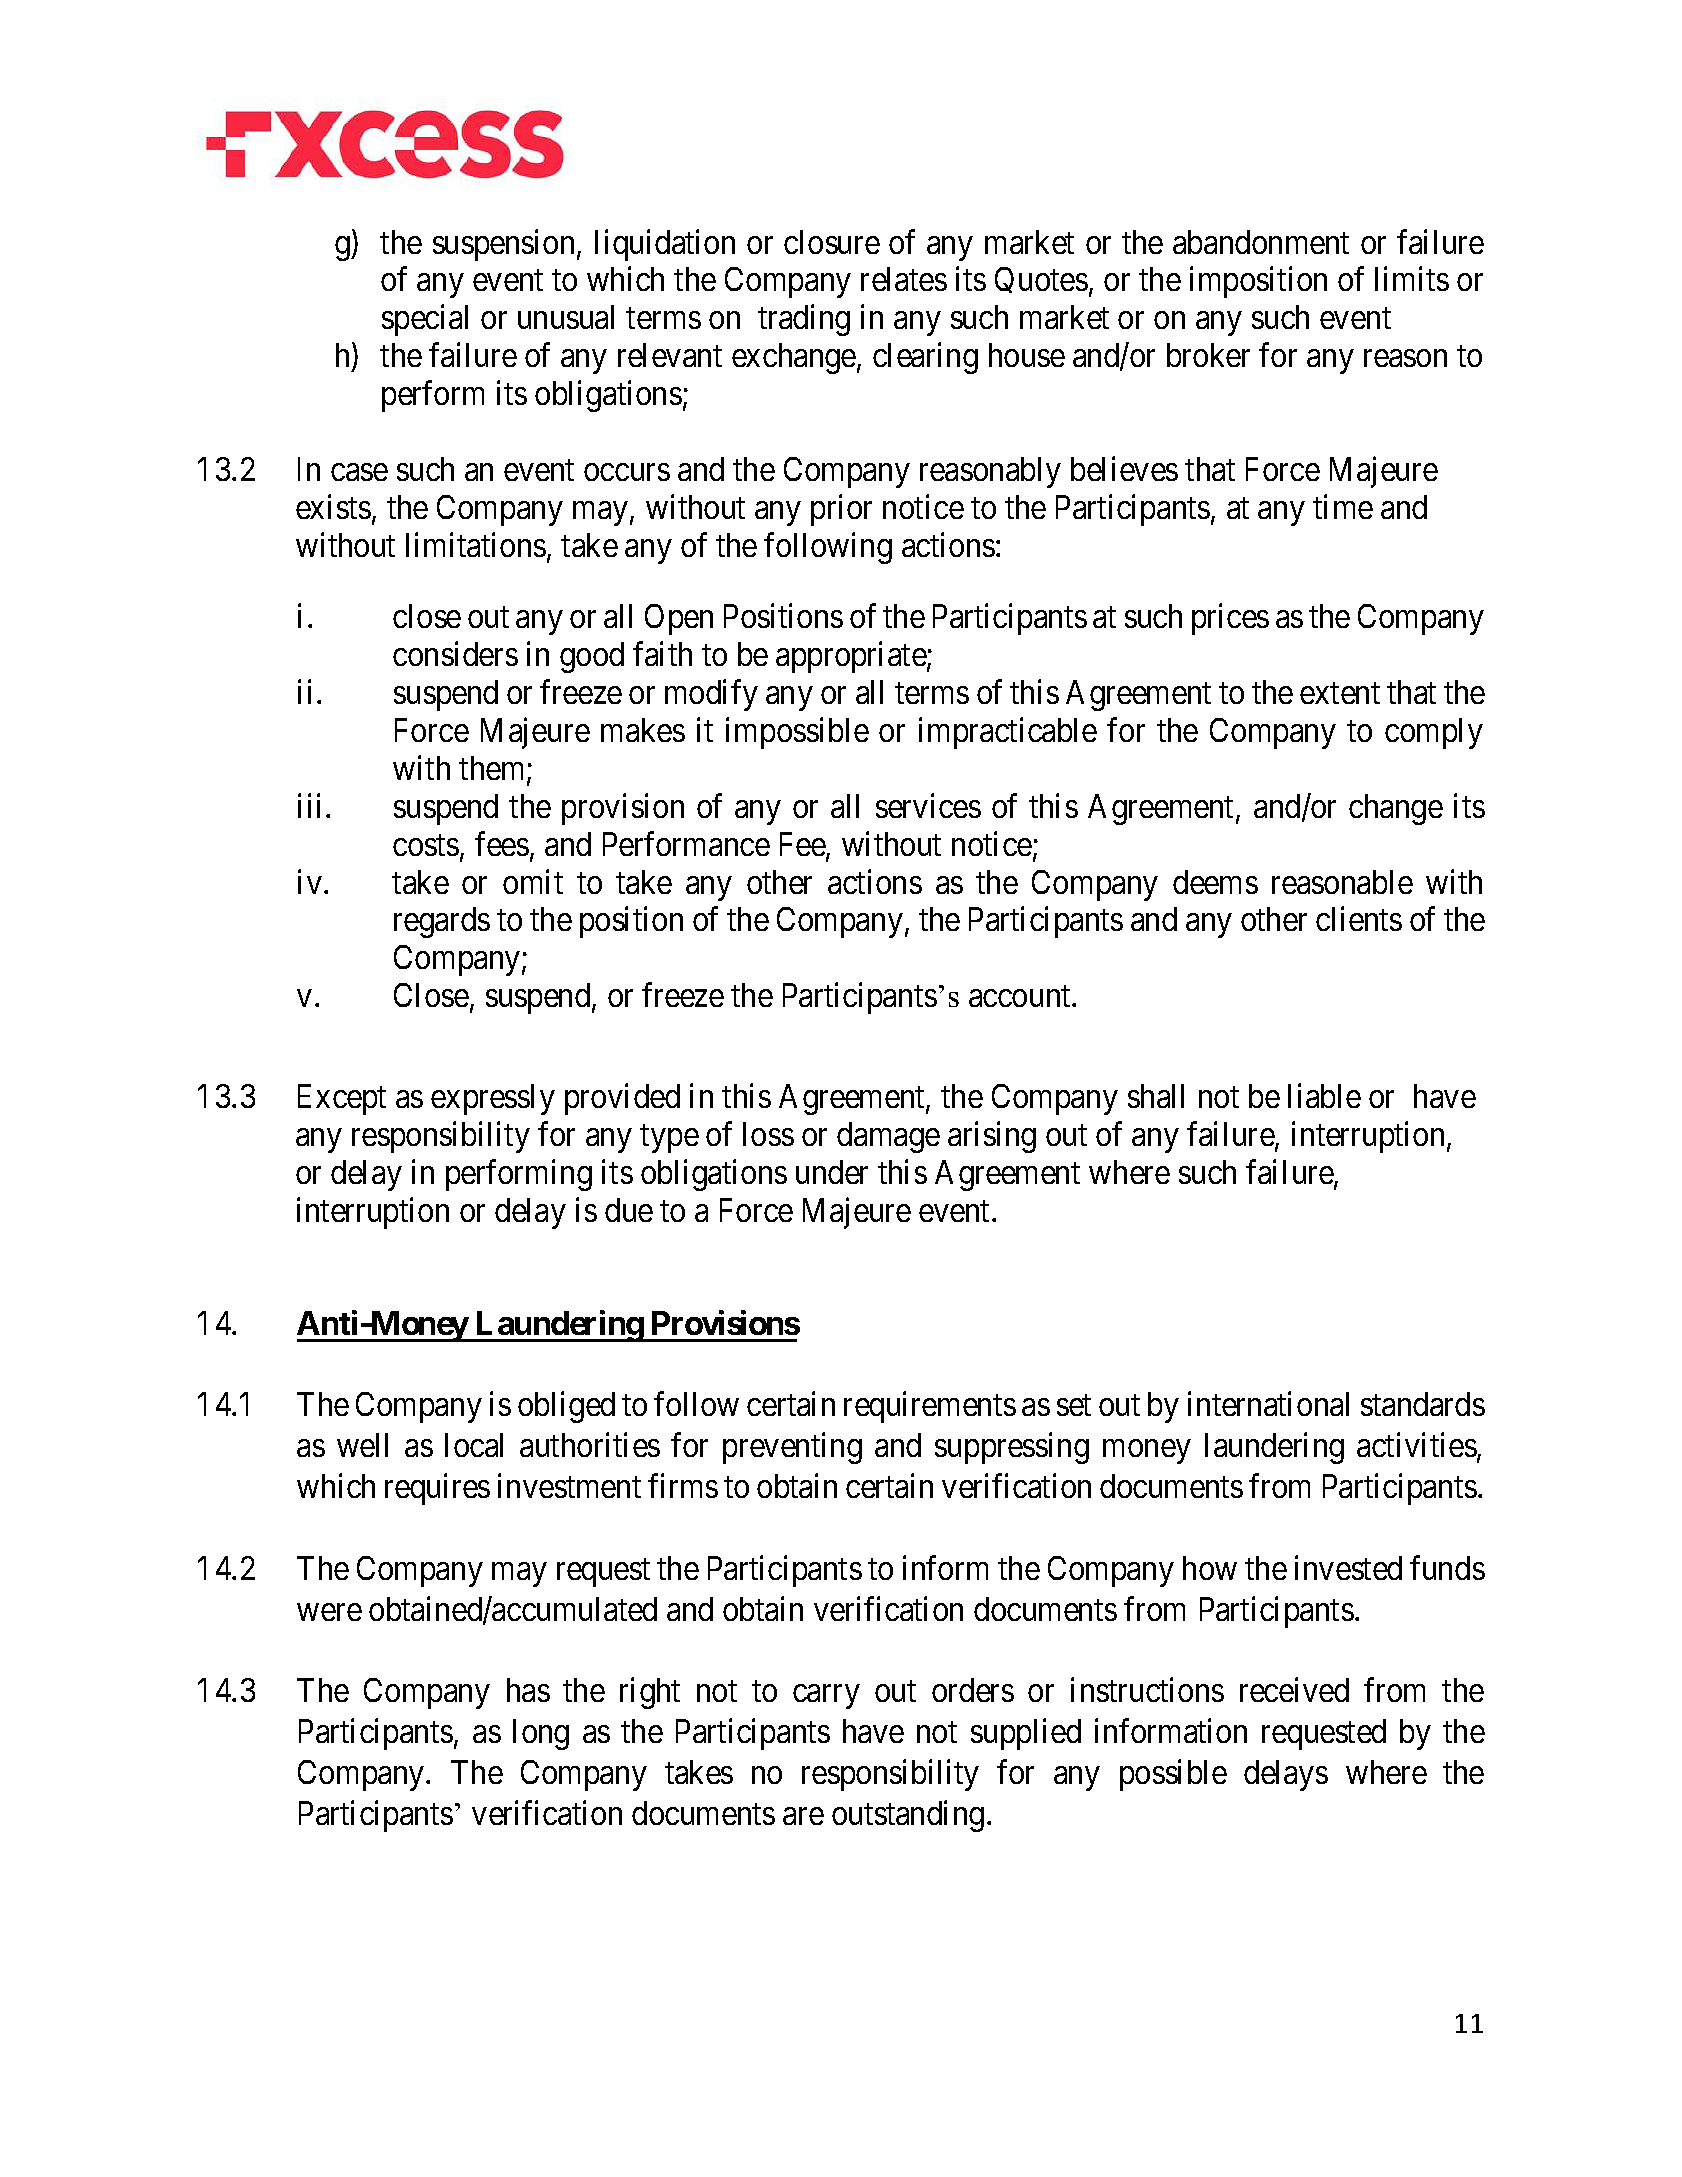  What do you see at coordinates (493, 769) in the page?
I see `them` at bounding box center [493, 769].
